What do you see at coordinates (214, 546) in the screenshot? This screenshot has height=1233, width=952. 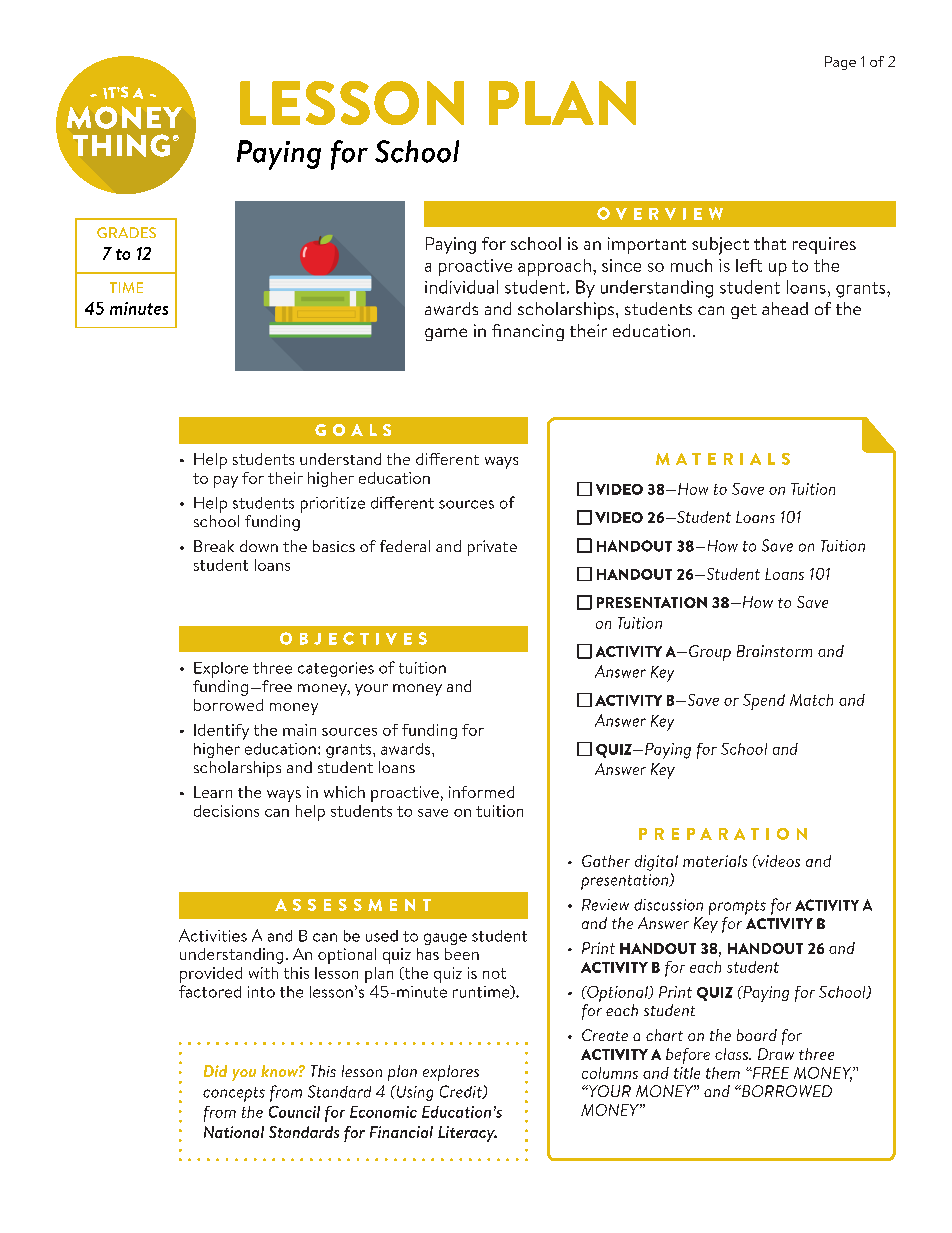 I see `Break` at bounding box center [214, 546].
